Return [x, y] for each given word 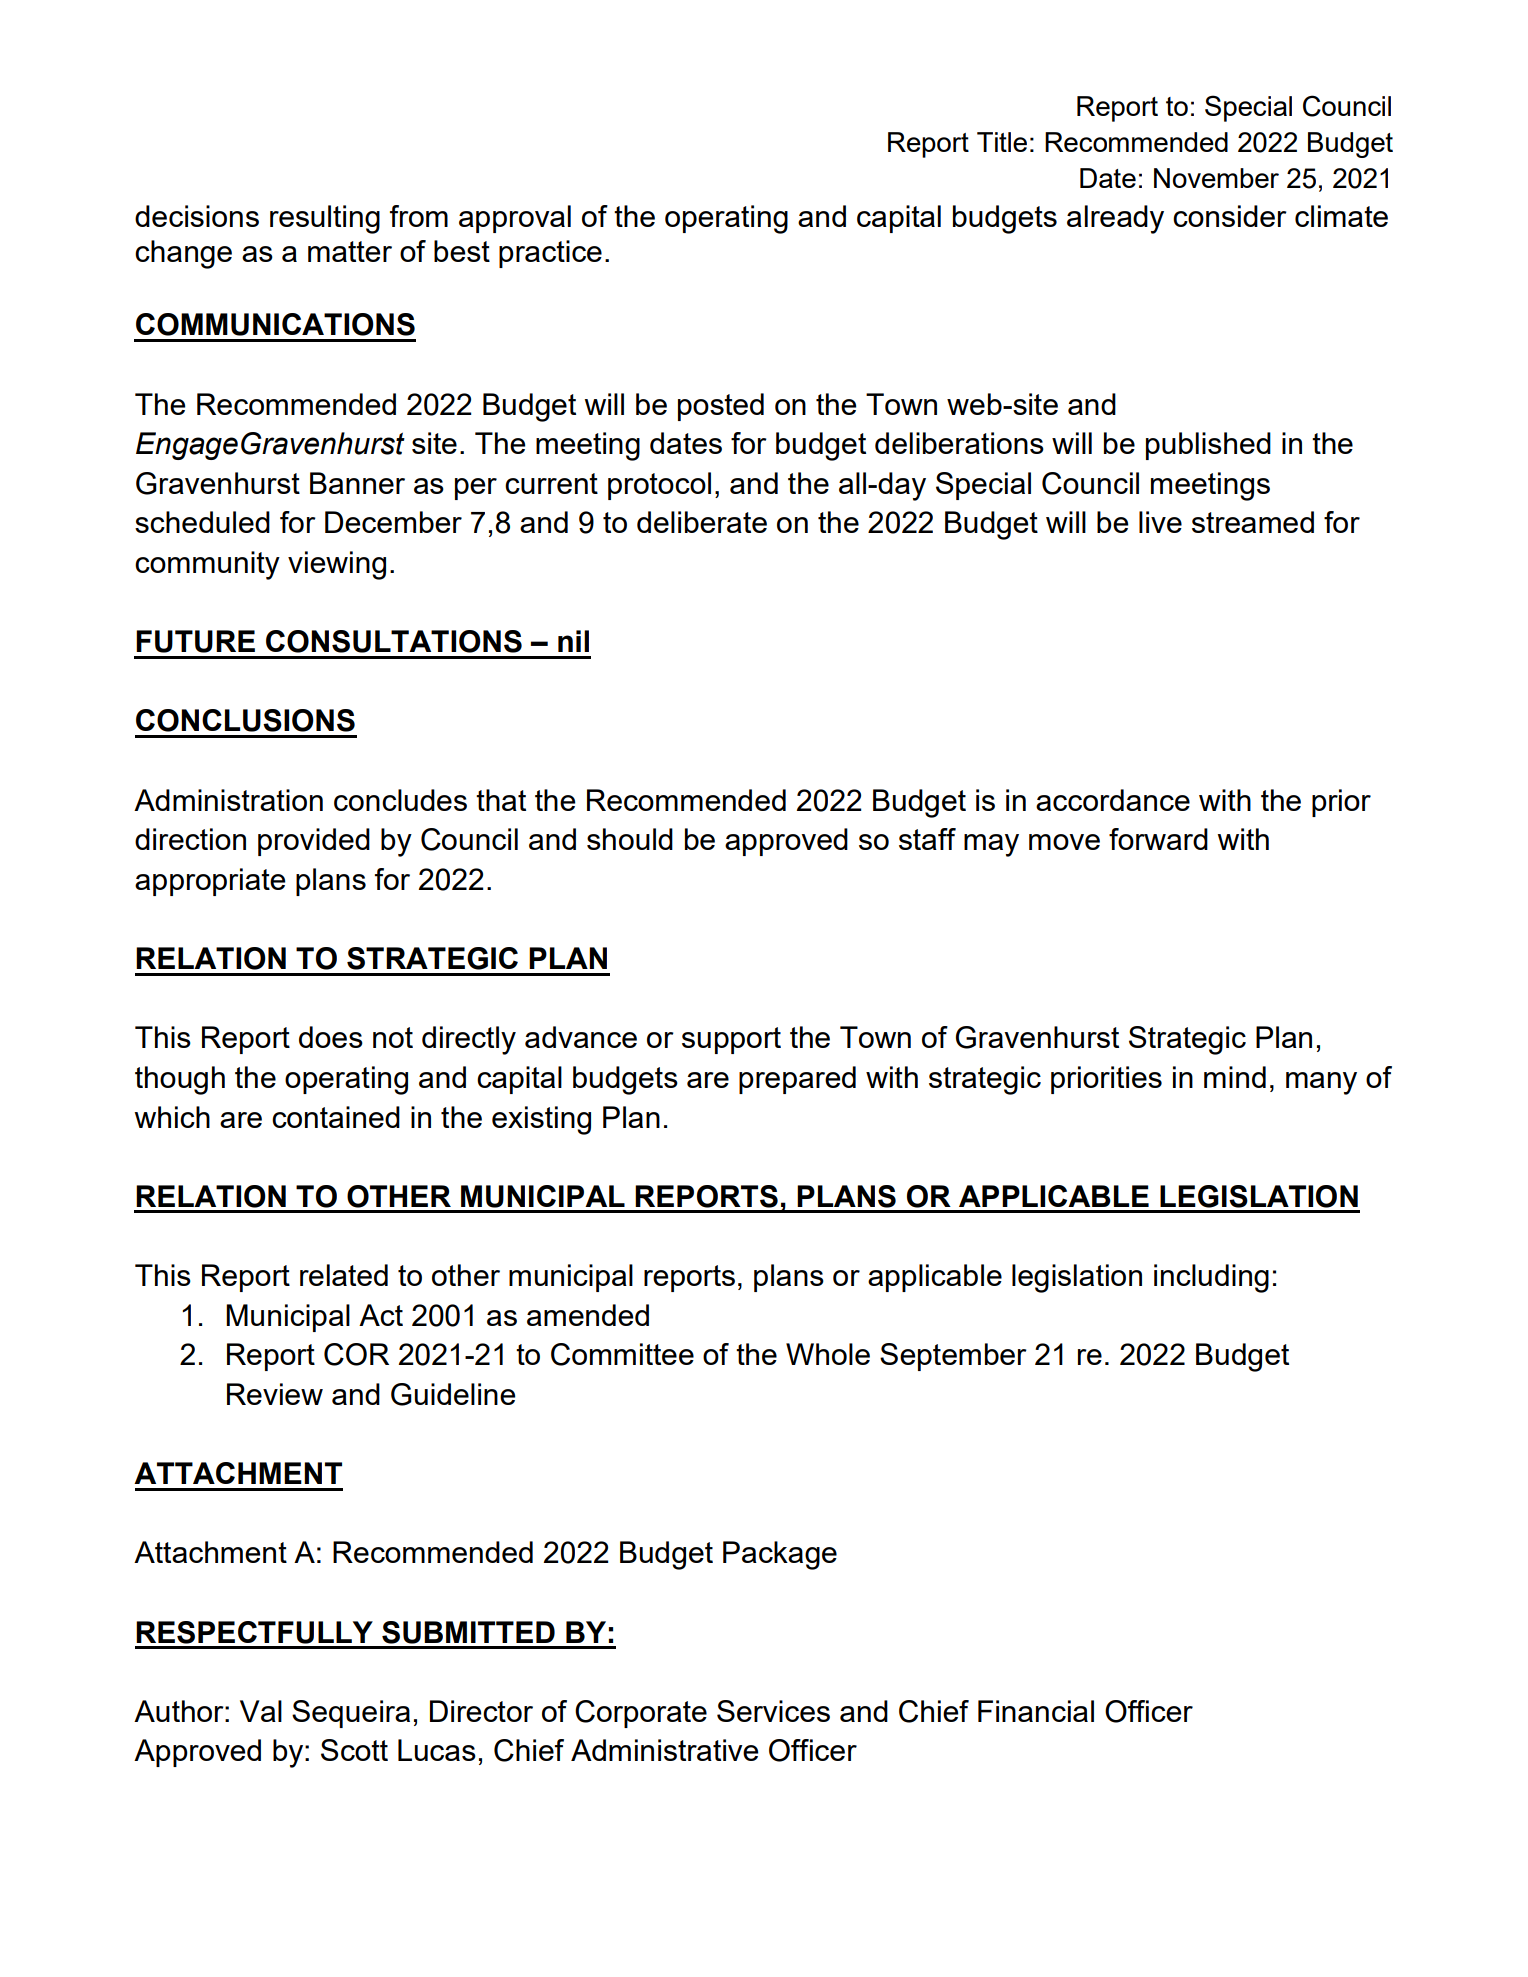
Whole [828, 1354]
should [630, 839]
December [393, 522]
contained [336, 1117]
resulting [325, 219]
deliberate [702, 522]
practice [550, 254]
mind [1235, 1077]
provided [314, 842]
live [1160, 522]
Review [275, 1394]
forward [1158, 839]
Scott [354, 1750]
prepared [797, 1080]
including [1211, 1278]
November [1216, 178]
